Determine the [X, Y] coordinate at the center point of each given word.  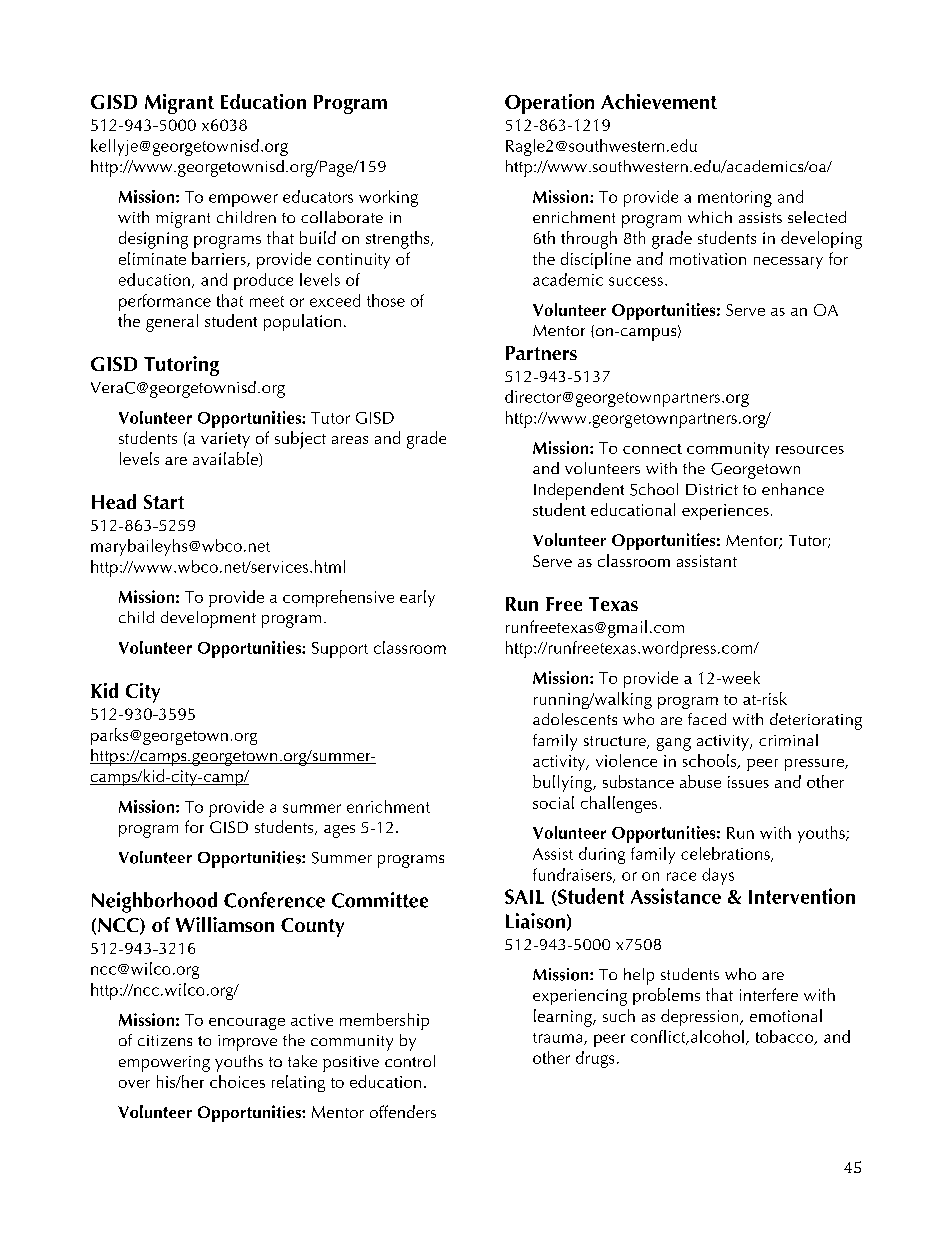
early [417, 598]
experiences [725, 512]
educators [318, 196]
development [208, 619]
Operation [549, 104]
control [410, 1061]
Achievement [659, 101]
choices [237, 1081]
